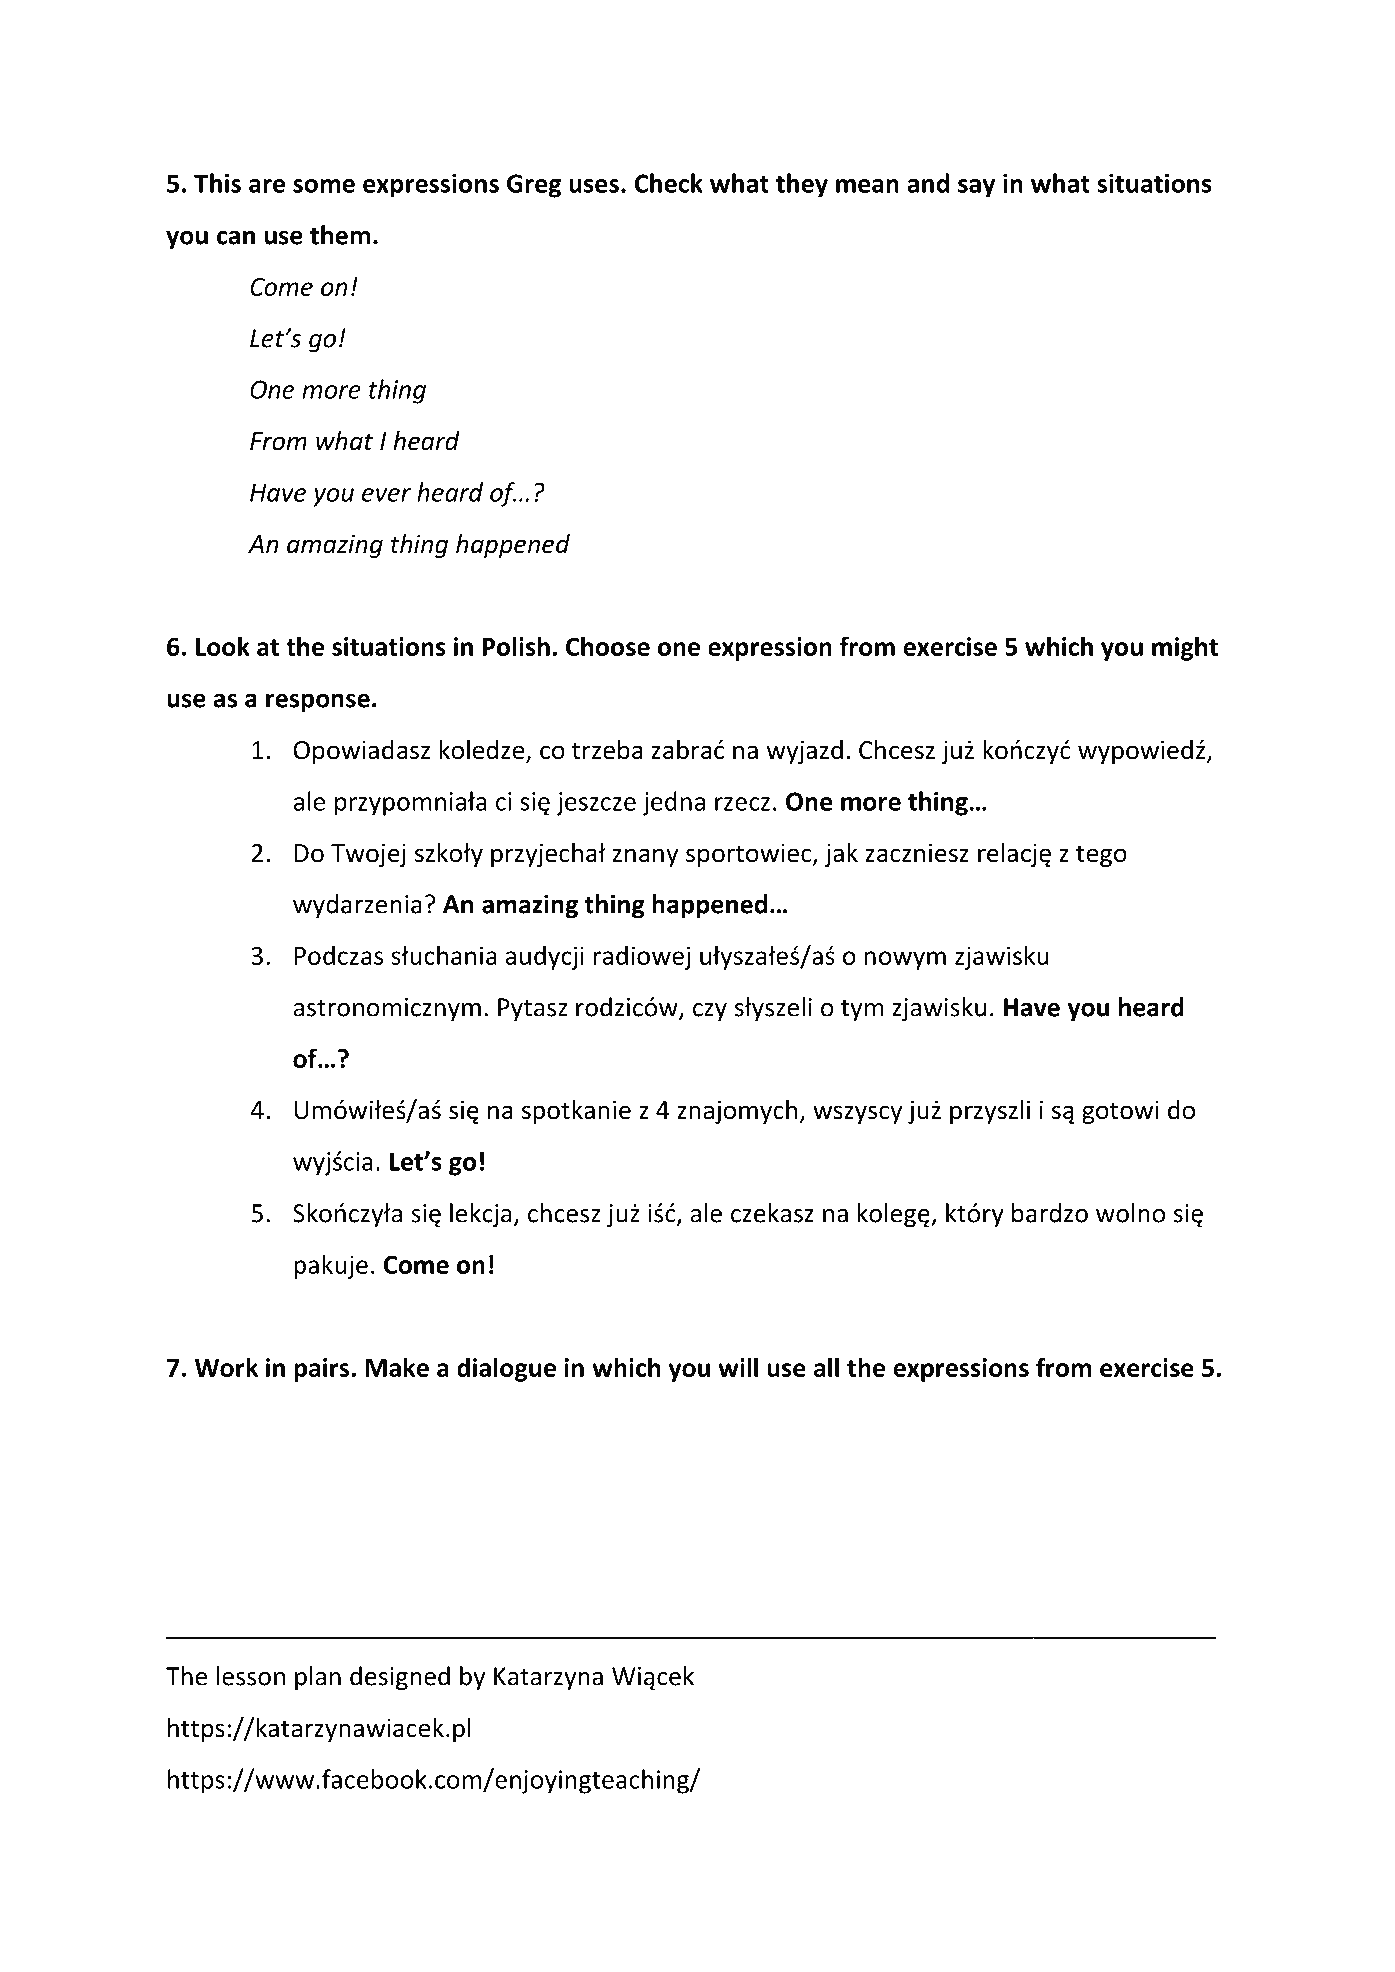 Image resolution: width=1395 pixels, height=1972 pixels. I want to click on will, so click(738, 1367).
